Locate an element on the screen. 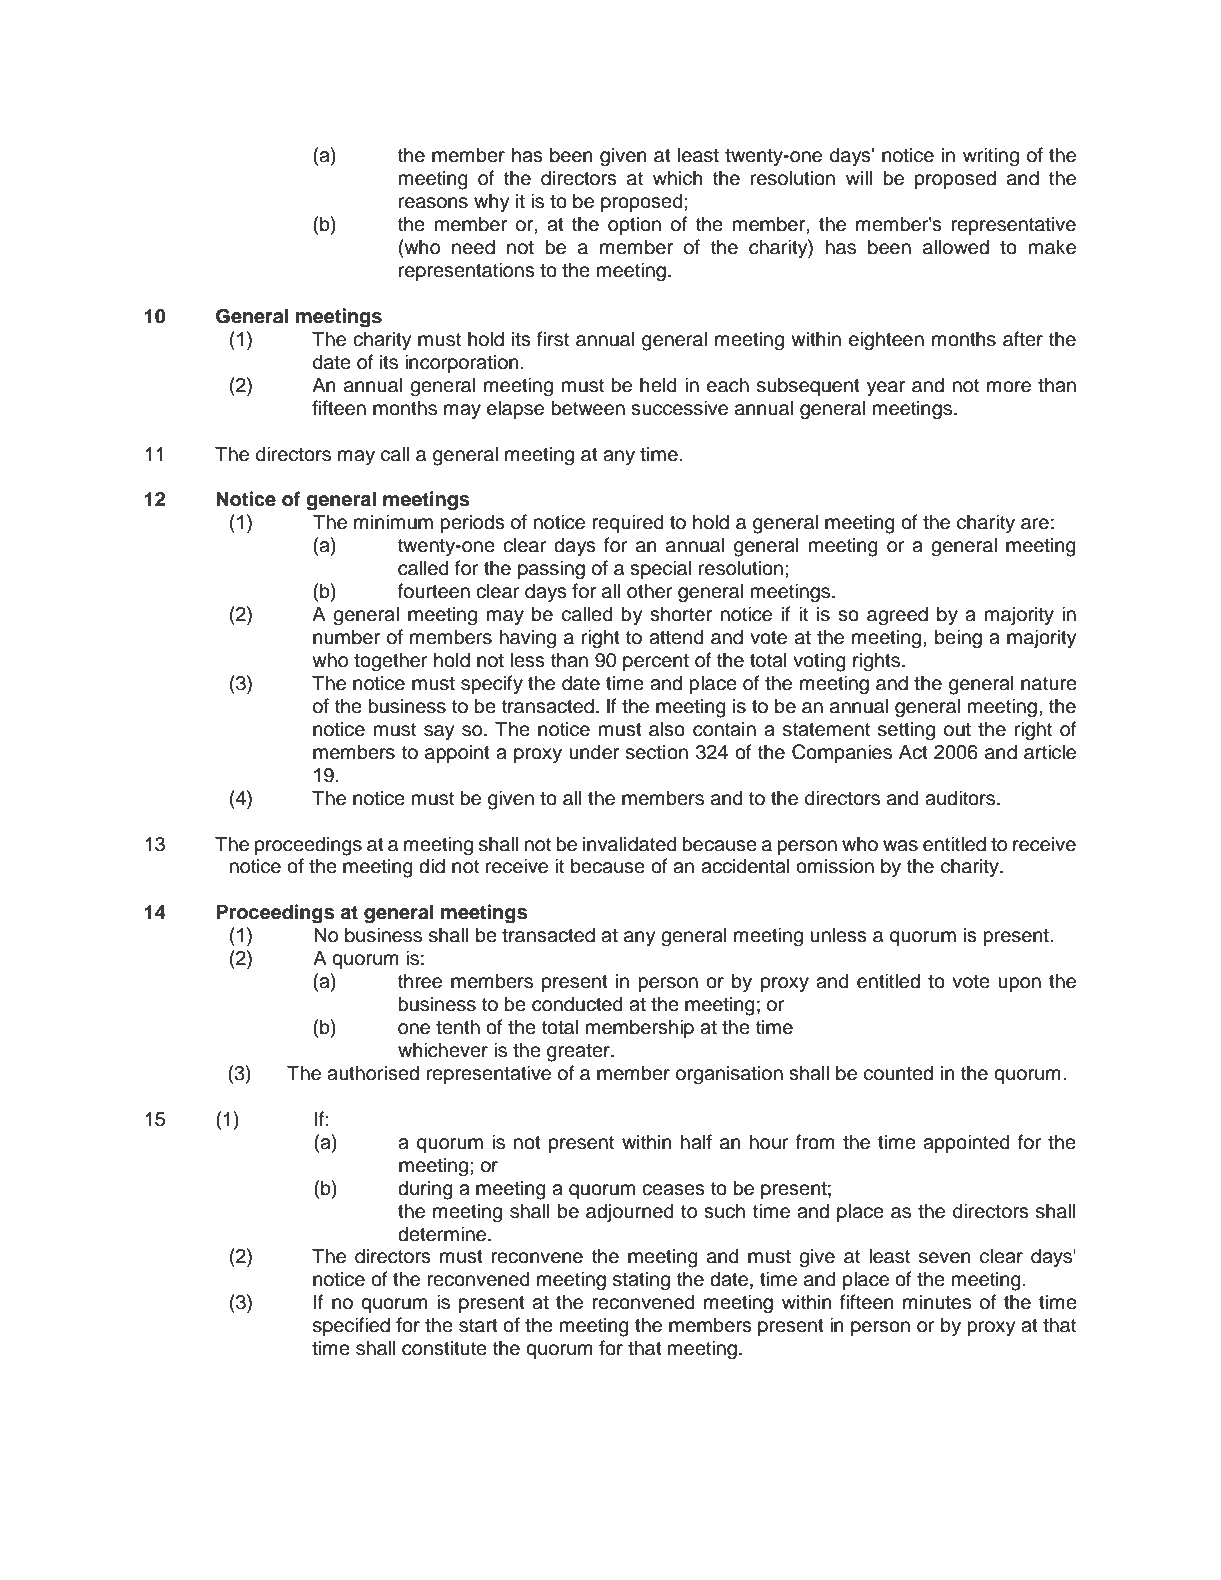 The height and width of the screenshot is (1580, 1221). successive is located at coordinates (679, 408).
